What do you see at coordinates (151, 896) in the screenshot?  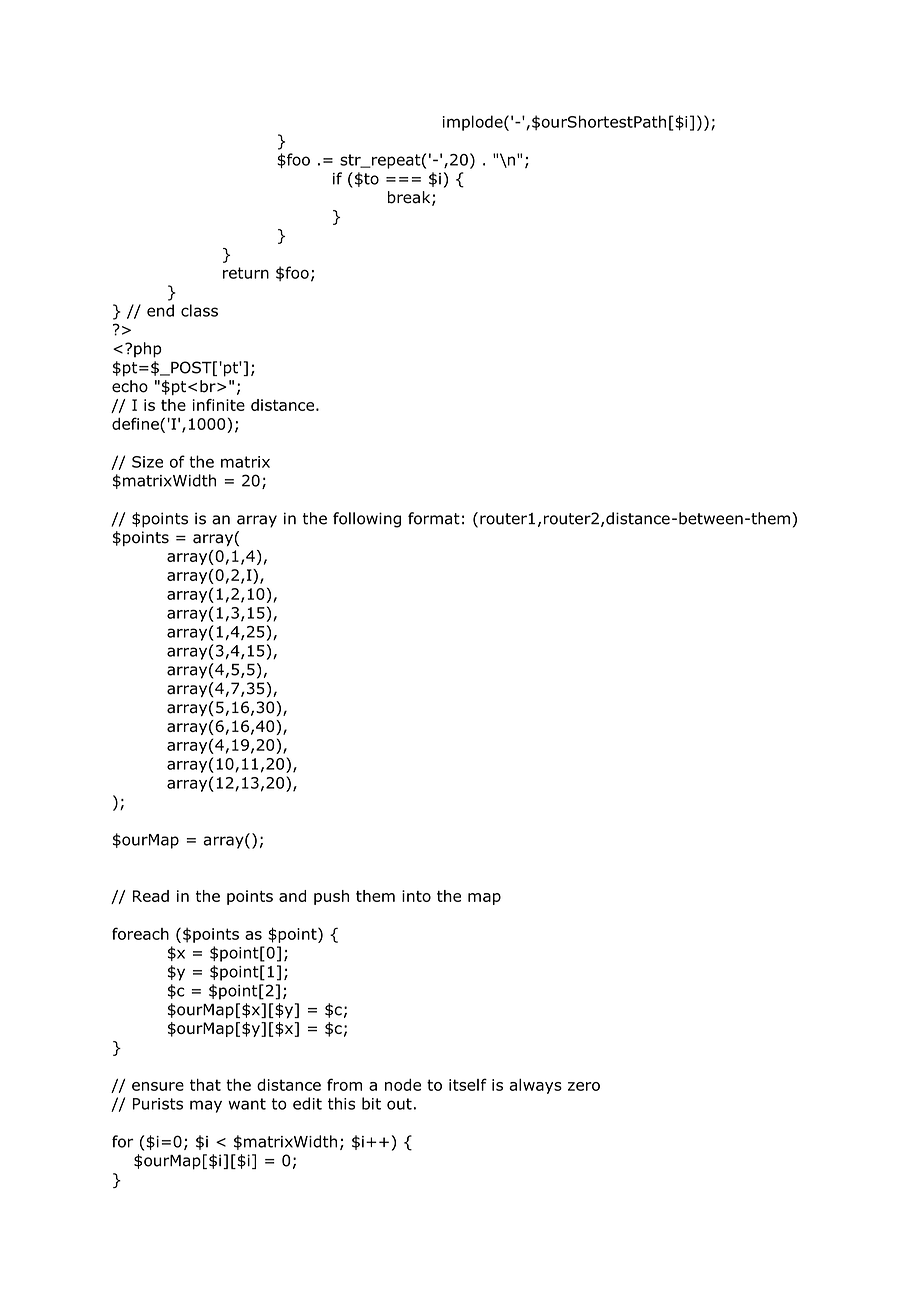 I see `Read` at bounding box center [151, 896].
